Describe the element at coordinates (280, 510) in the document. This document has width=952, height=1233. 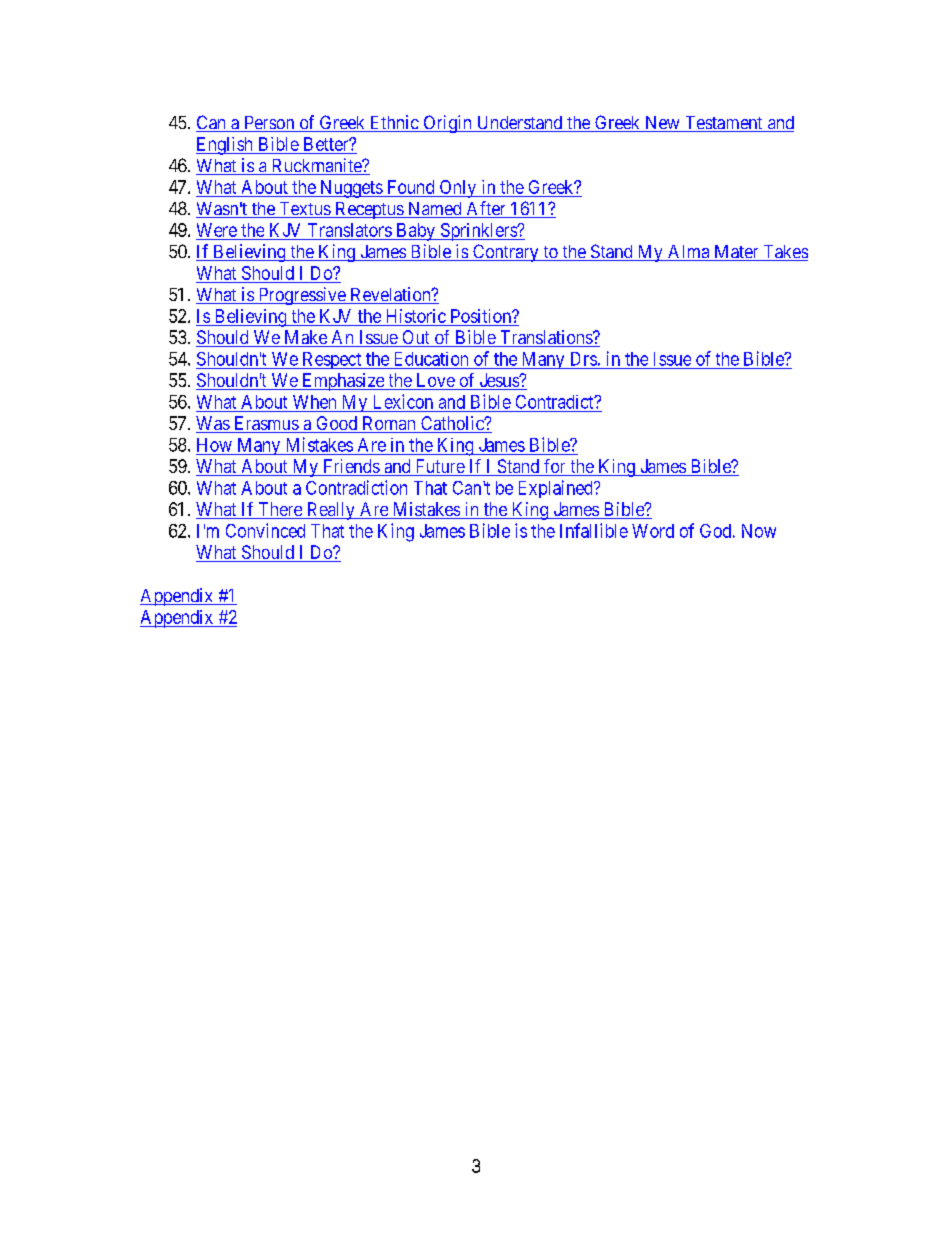
I see `There` at that location.
